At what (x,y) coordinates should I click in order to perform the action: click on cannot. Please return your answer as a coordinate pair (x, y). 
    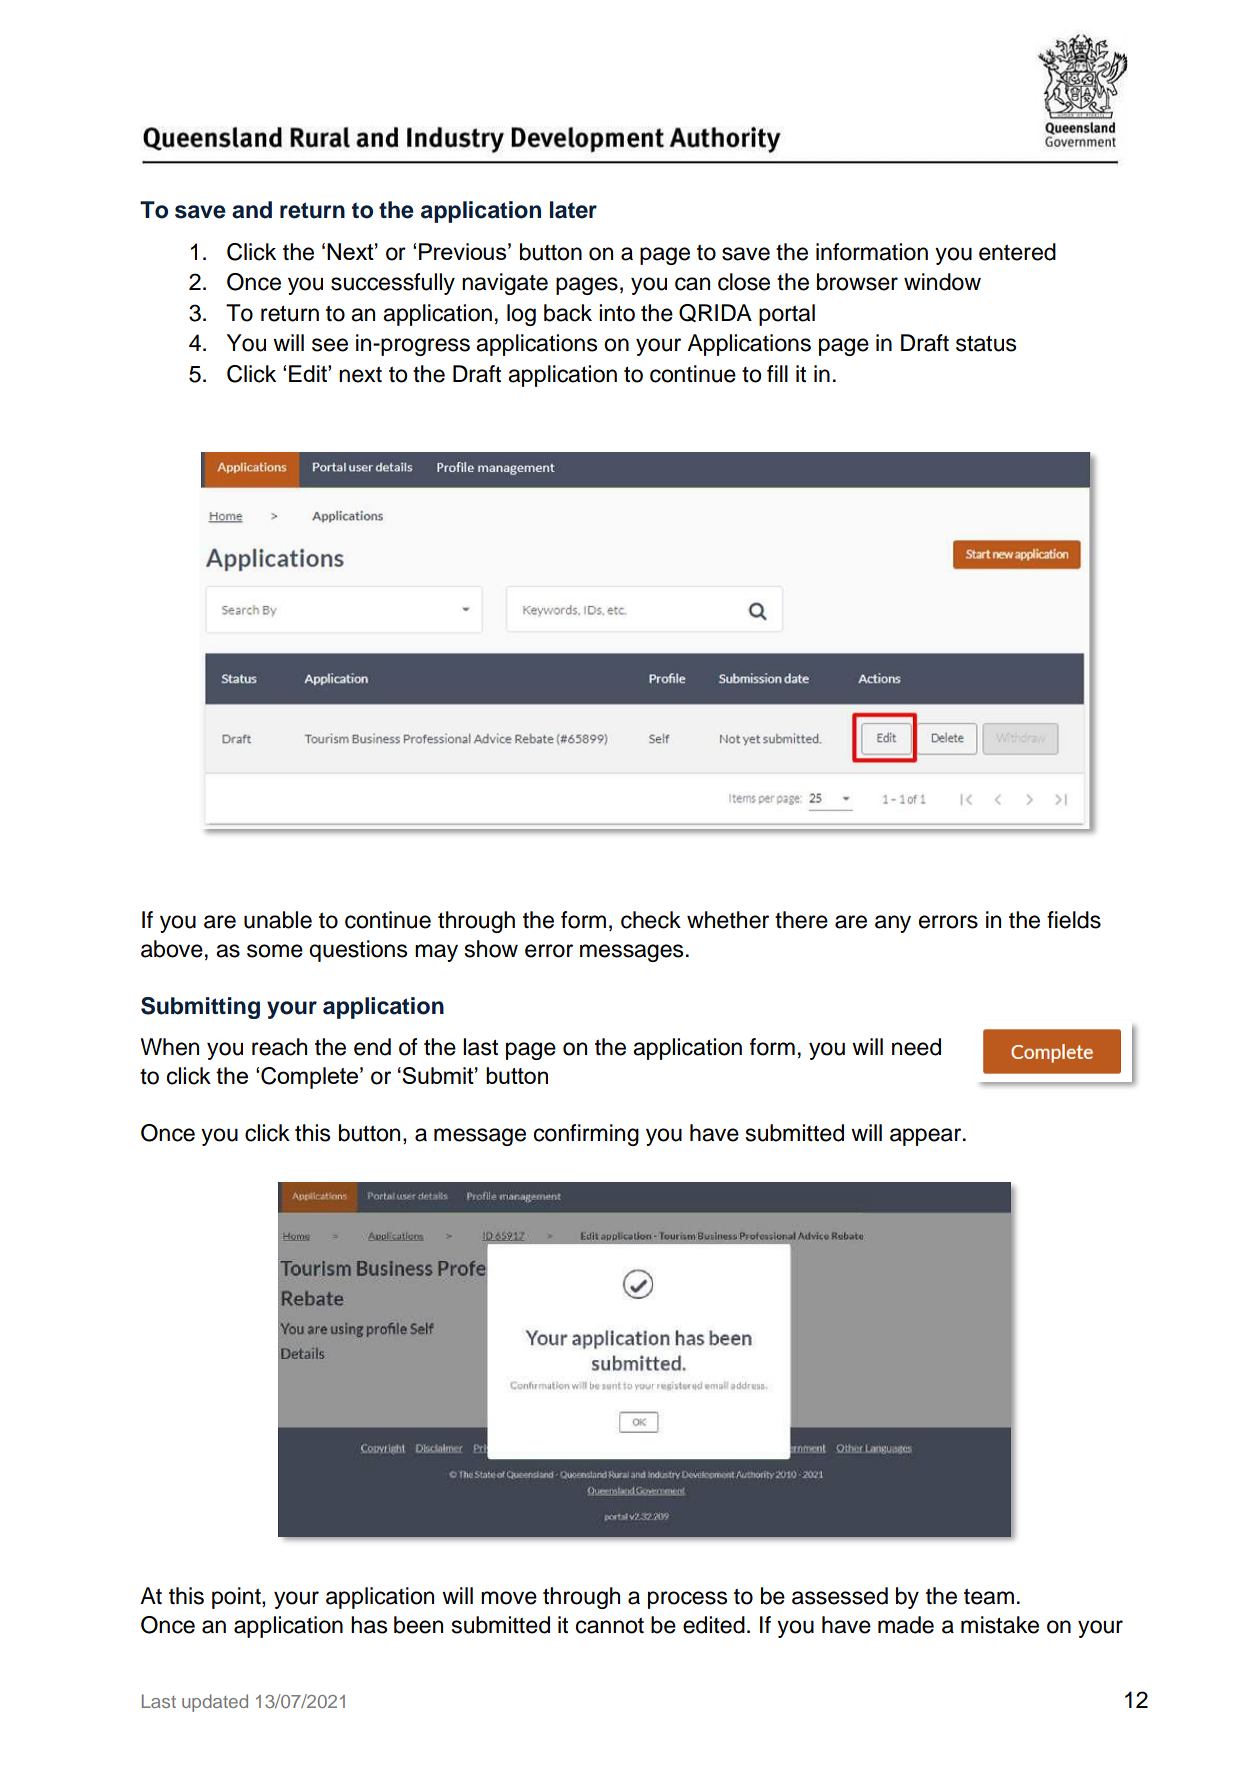
    Looking at the image, I should click on (610, 1625).
